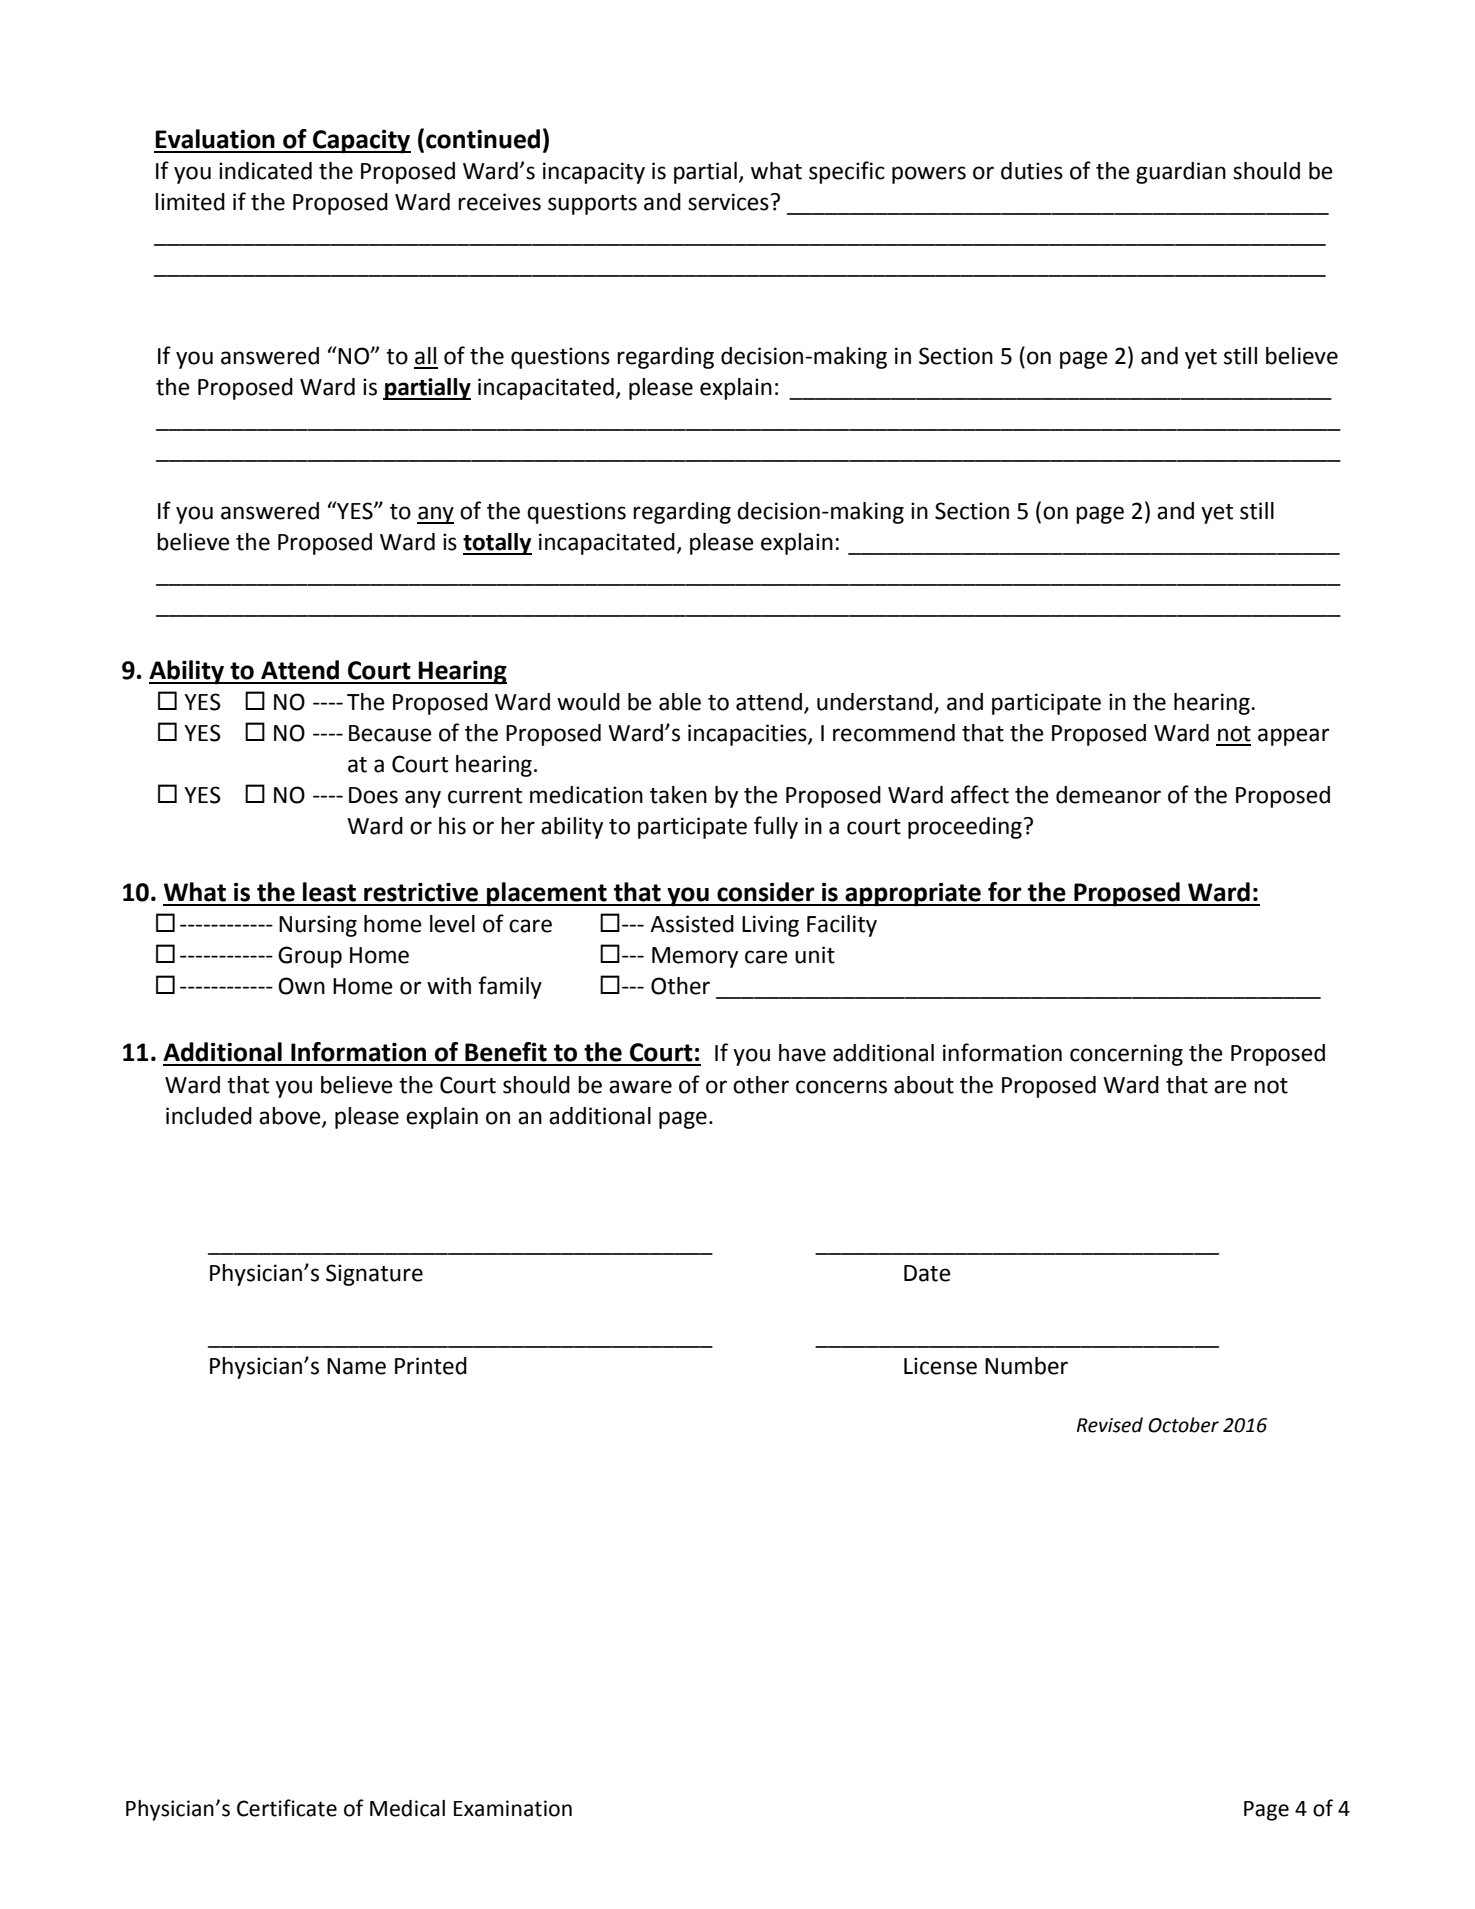 Image resolution: width=1475 pixels, height=1909 pixels. Describe the element at coordinates (1181, 173) in the screenshot. I see `guardian` at that location.
